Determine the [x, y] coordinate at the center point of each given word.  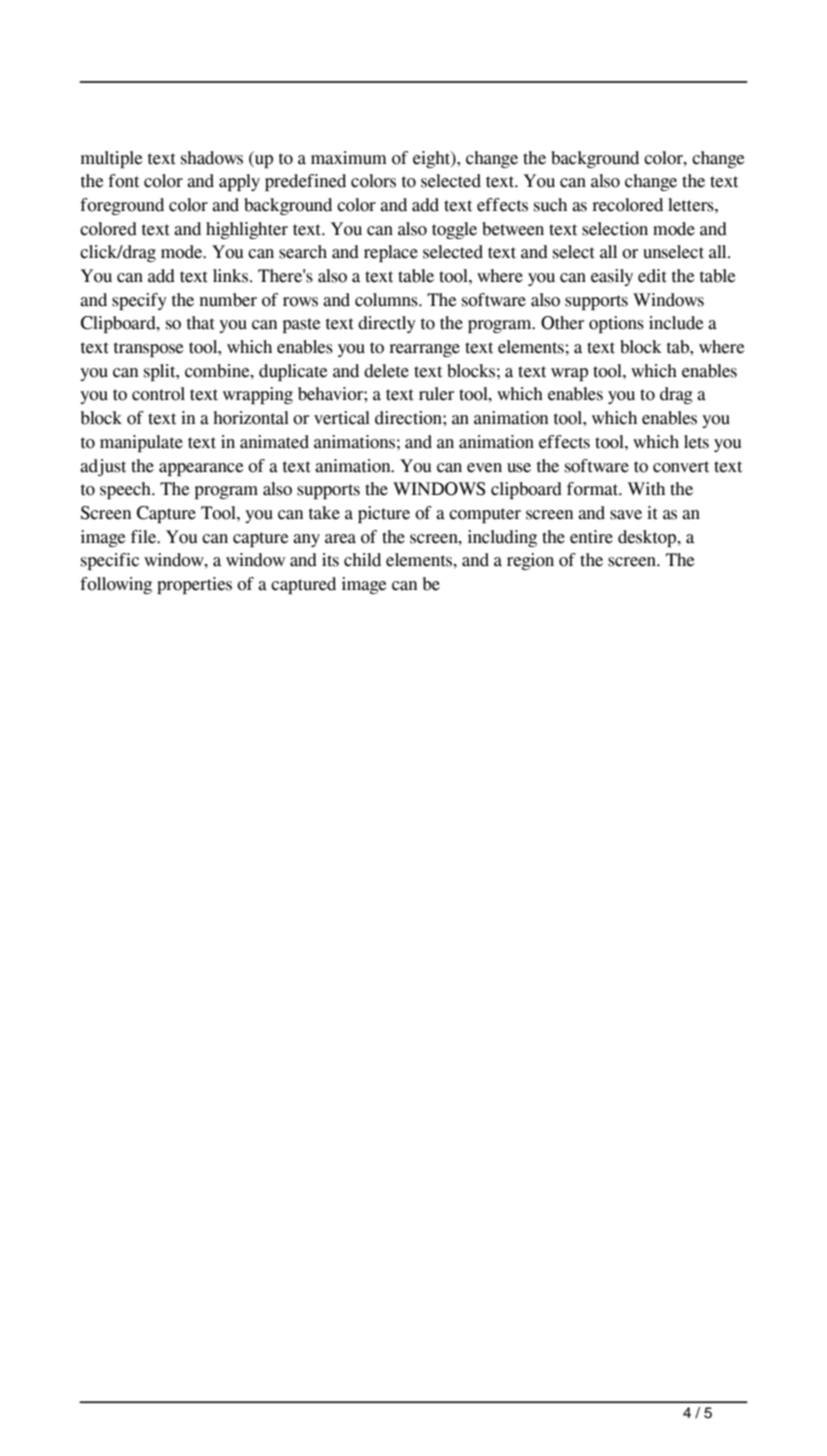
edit [652, 276]
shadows [212, 158]
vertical [342, 418]
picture [384, 514]
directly [387, 324]
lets [696, 442]
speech [126, 490]
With [646, 489]
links [232, 276]
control [158, 394]
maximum [349, 158]
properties [194, 585]
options [616, 324]
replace [391, 253]
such [550, 205]
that [201, 323]
